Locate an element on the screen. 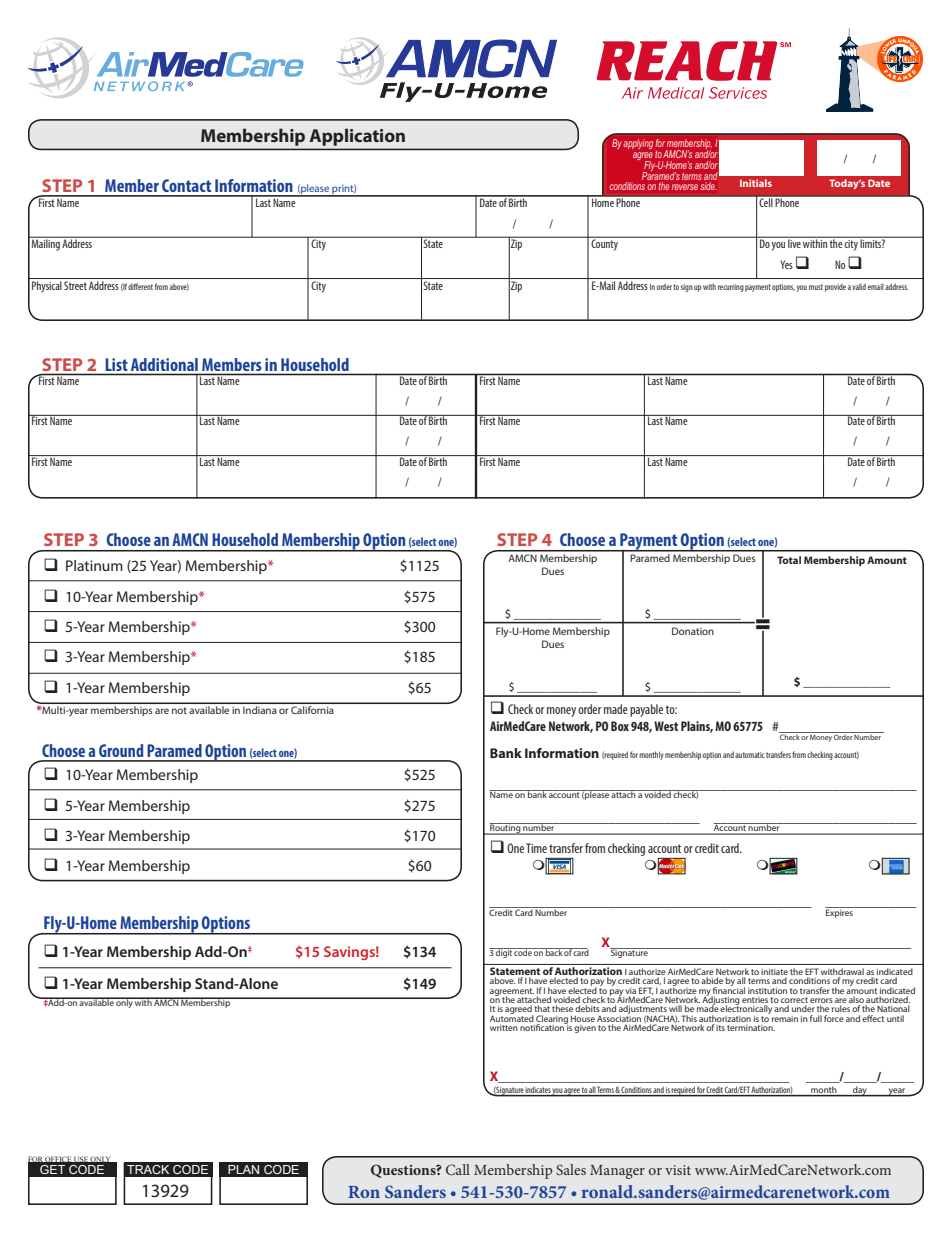  automatic is located at coordinates (750, 755).
